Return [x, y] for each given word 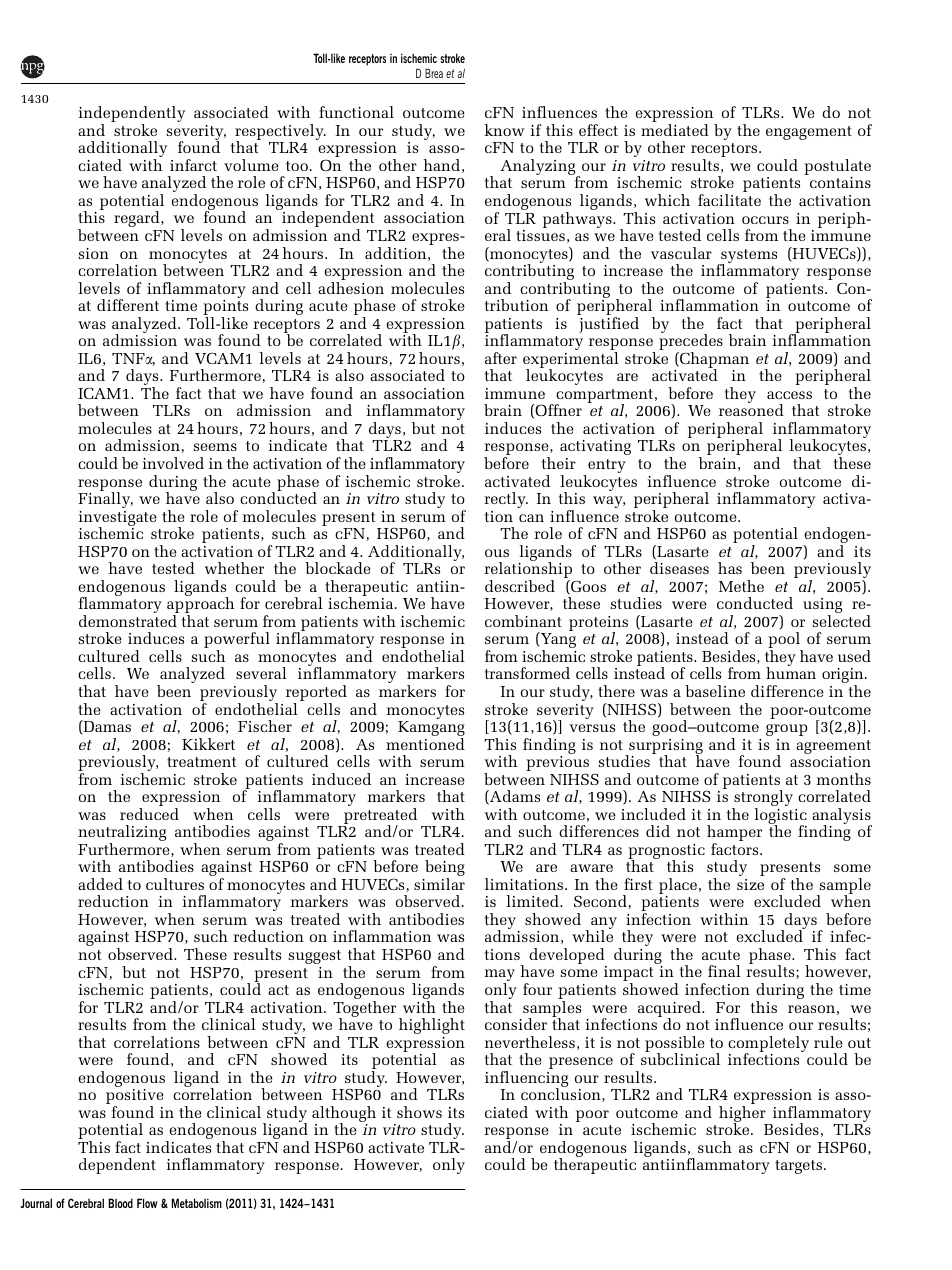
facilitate [729, 200]
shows [419, 1112]
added [100, 884]
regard [138, 219]
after [501, 358]
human [791, 673]
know [504, 130]
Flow [147, 1203]
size [750, 884]
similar [439, 884]
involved [173, 463]
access [789, 395]
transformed [527, 673]
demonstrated [128, 621]
